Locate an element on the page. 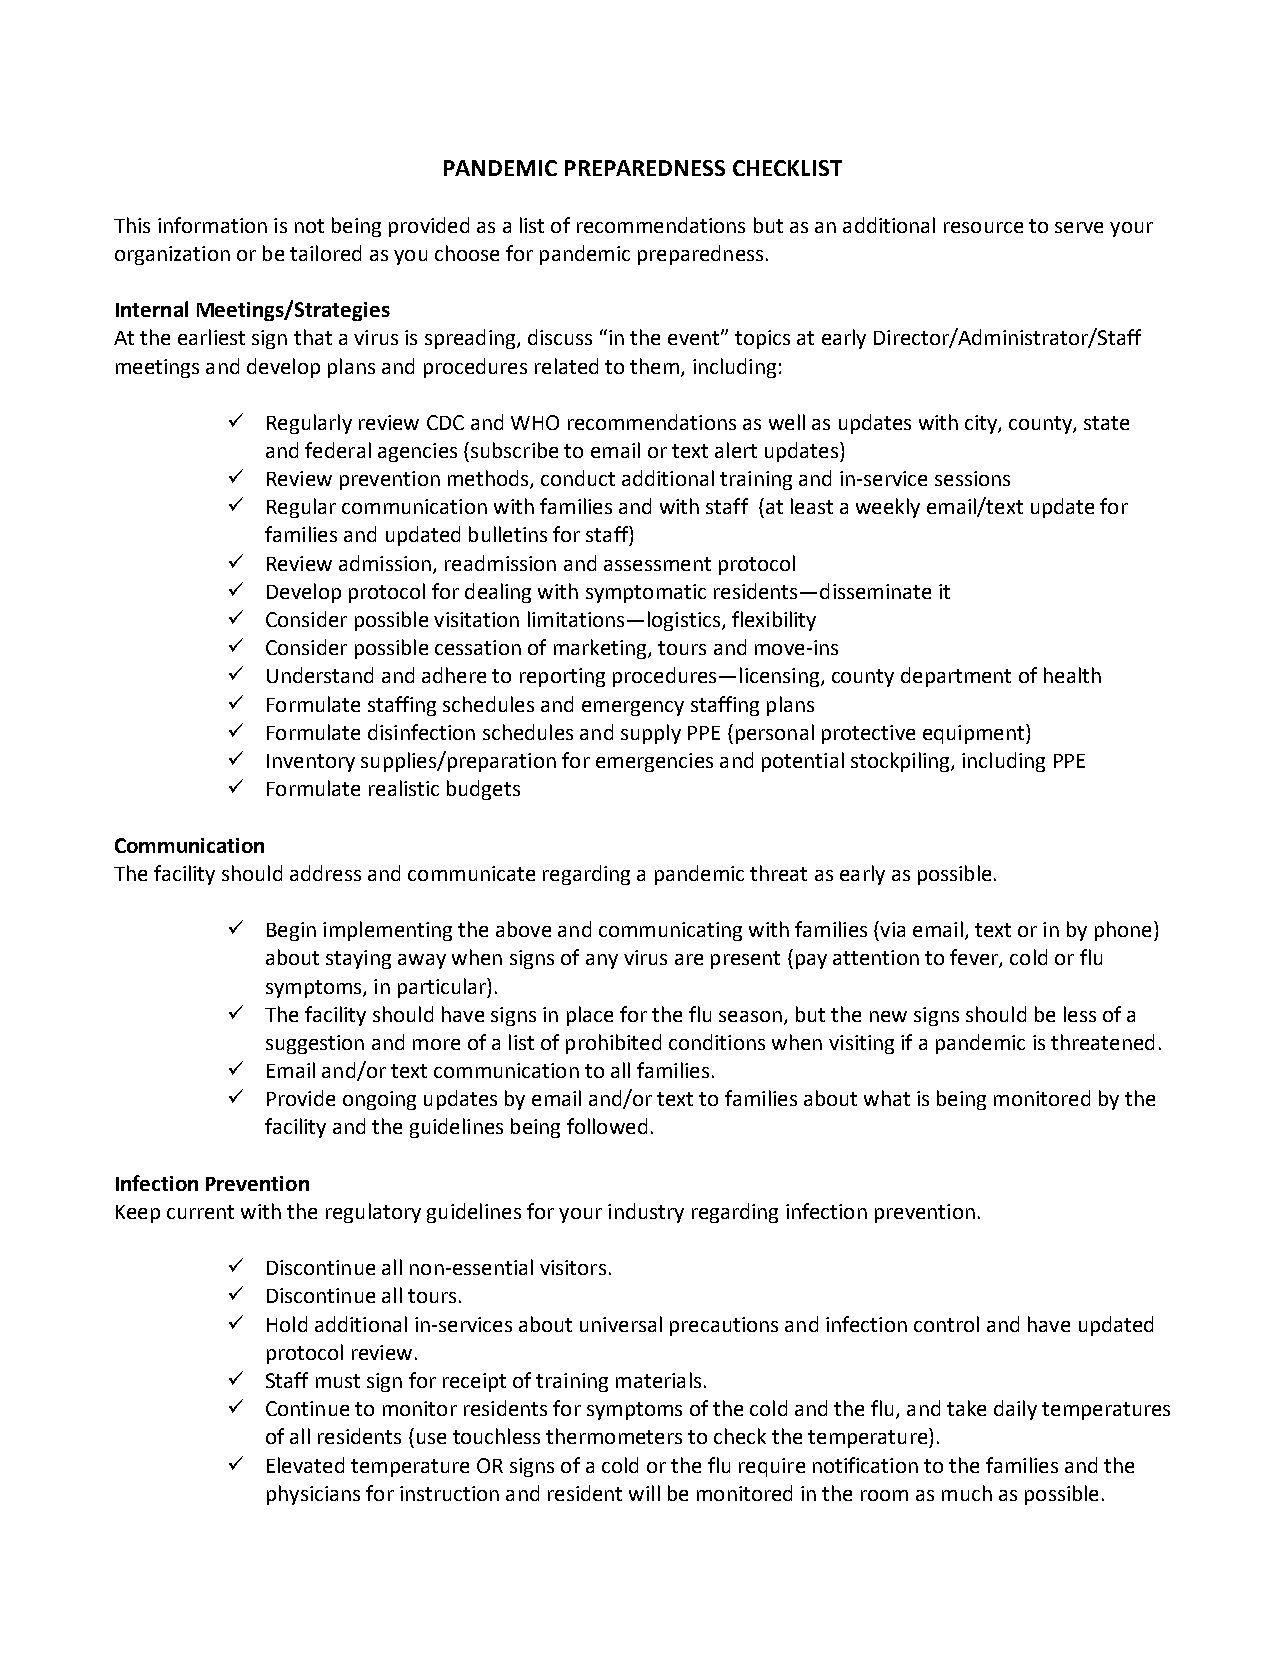 The width and height of the image is (1284, 1662). discuss is located at coordinates (560, 337).
